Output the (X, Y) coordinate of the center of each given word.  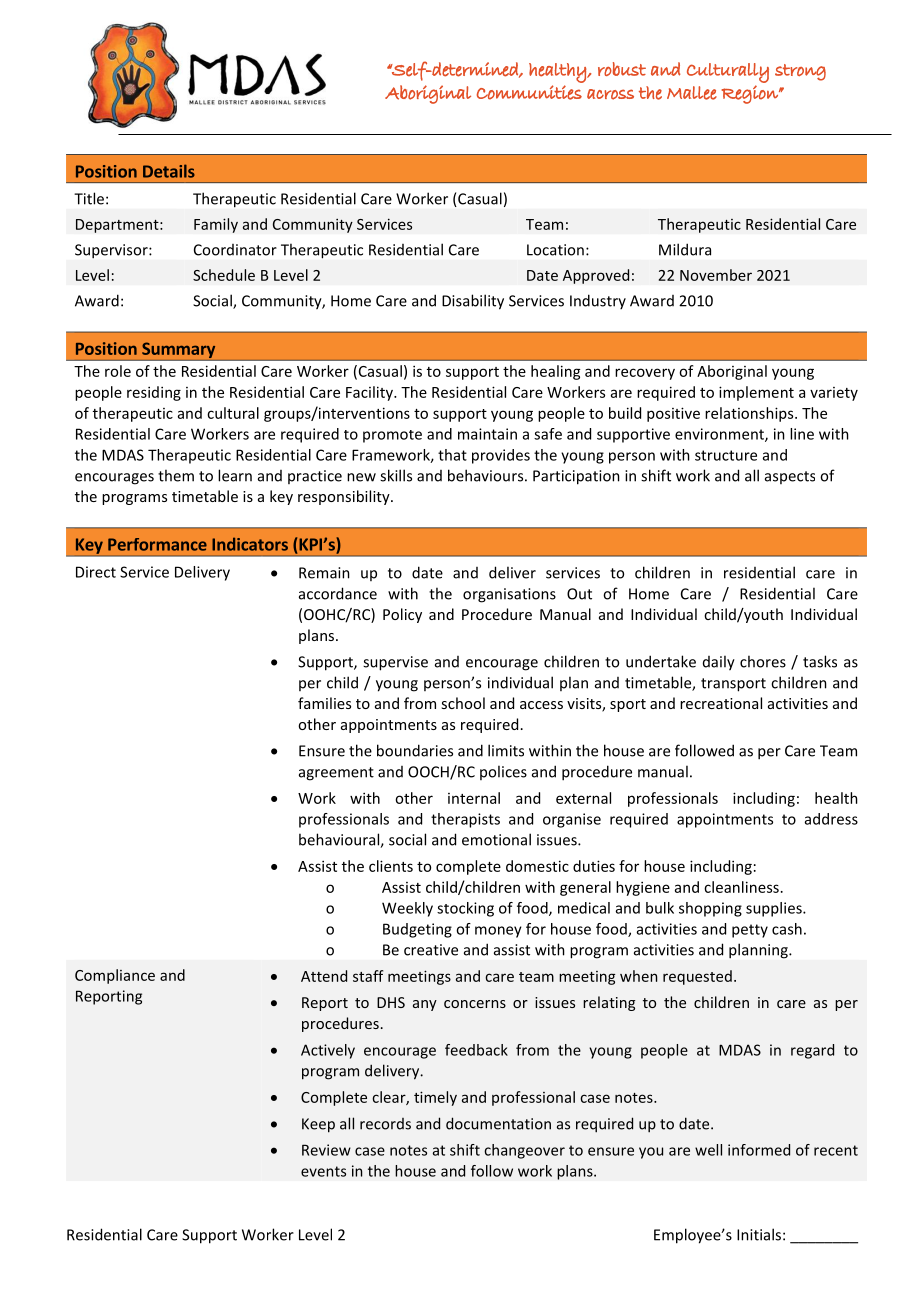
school (463, 703)
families (324, 703)
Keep (318, 1125)
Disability (473, 302)
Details (169, 171)
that (452, 455)
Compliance (115, 976)
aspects (790, 477)
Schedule (224, 275)
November (716, 275)
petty (750, 931)
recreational (721, 703)
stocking (465, 909)
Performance (157, 544)
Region (750, 94)
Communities (529, 92)
